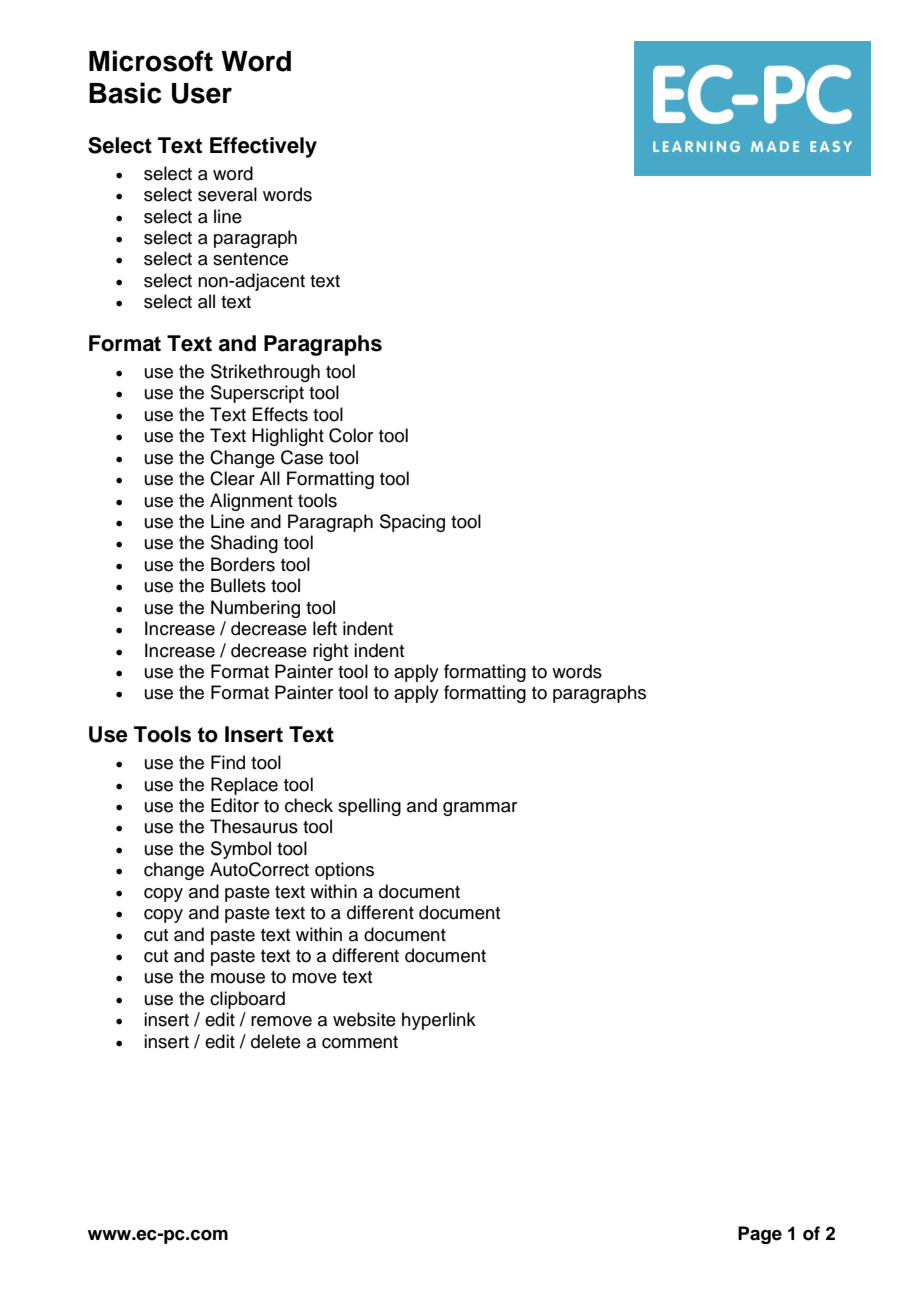 The image size is (924, 1307). Describe the element at coordinates (325, 628) in the image. I see `left` at that location.
